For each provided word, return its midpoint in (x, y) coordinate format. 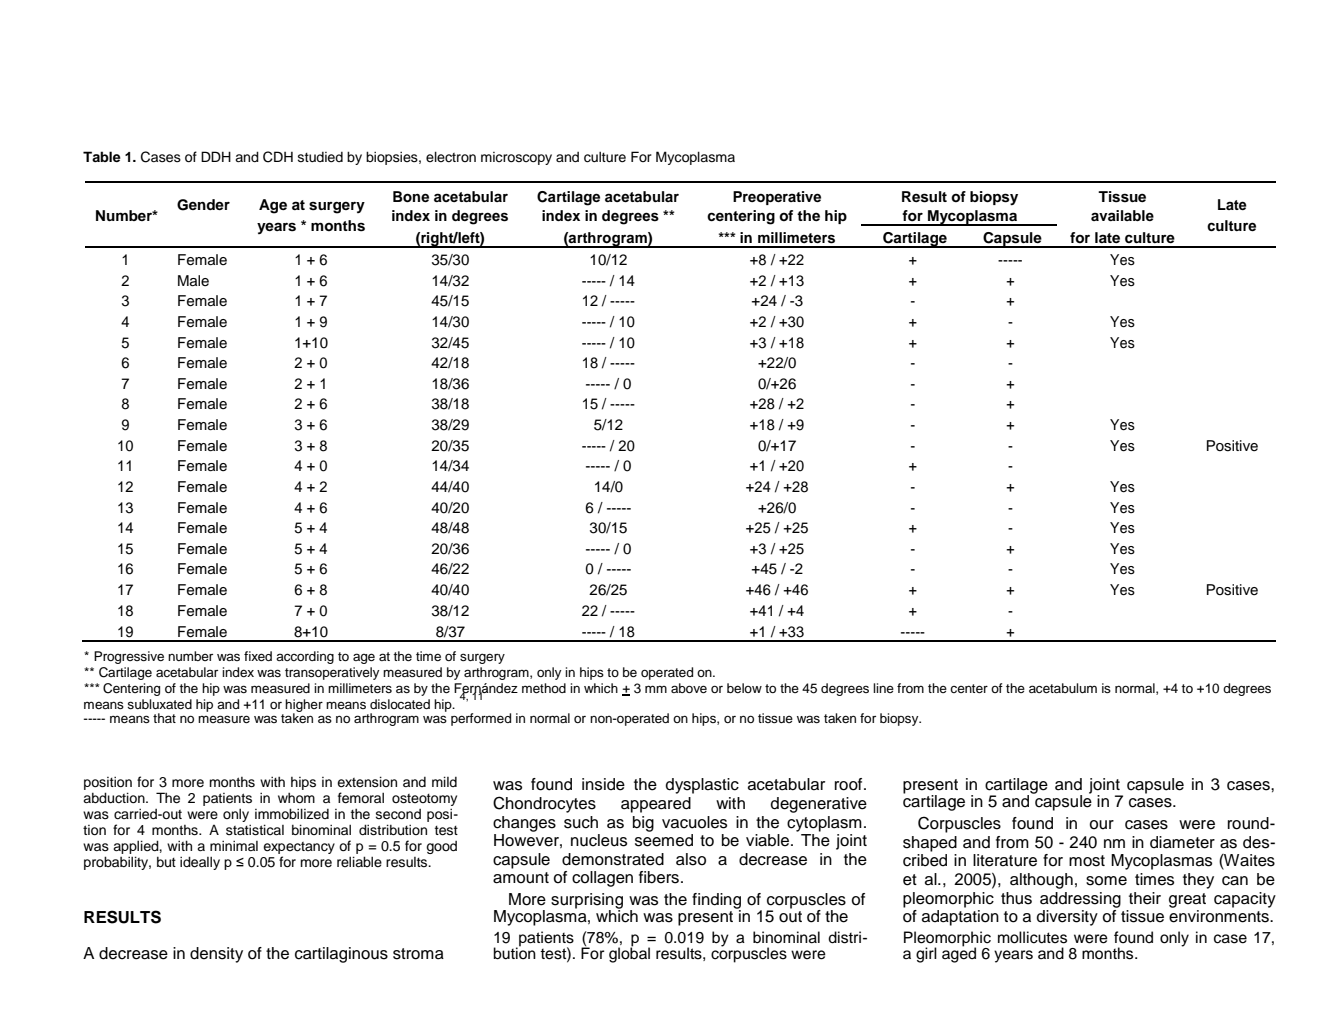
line (883, 688)
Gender (203, 205)
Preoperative (777, 198)
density (216, 955)
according (305, 657)
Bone (411, 197)
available (1122, 215)
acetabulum (1063, 688)
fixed (258, 656)
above (689, 688)
